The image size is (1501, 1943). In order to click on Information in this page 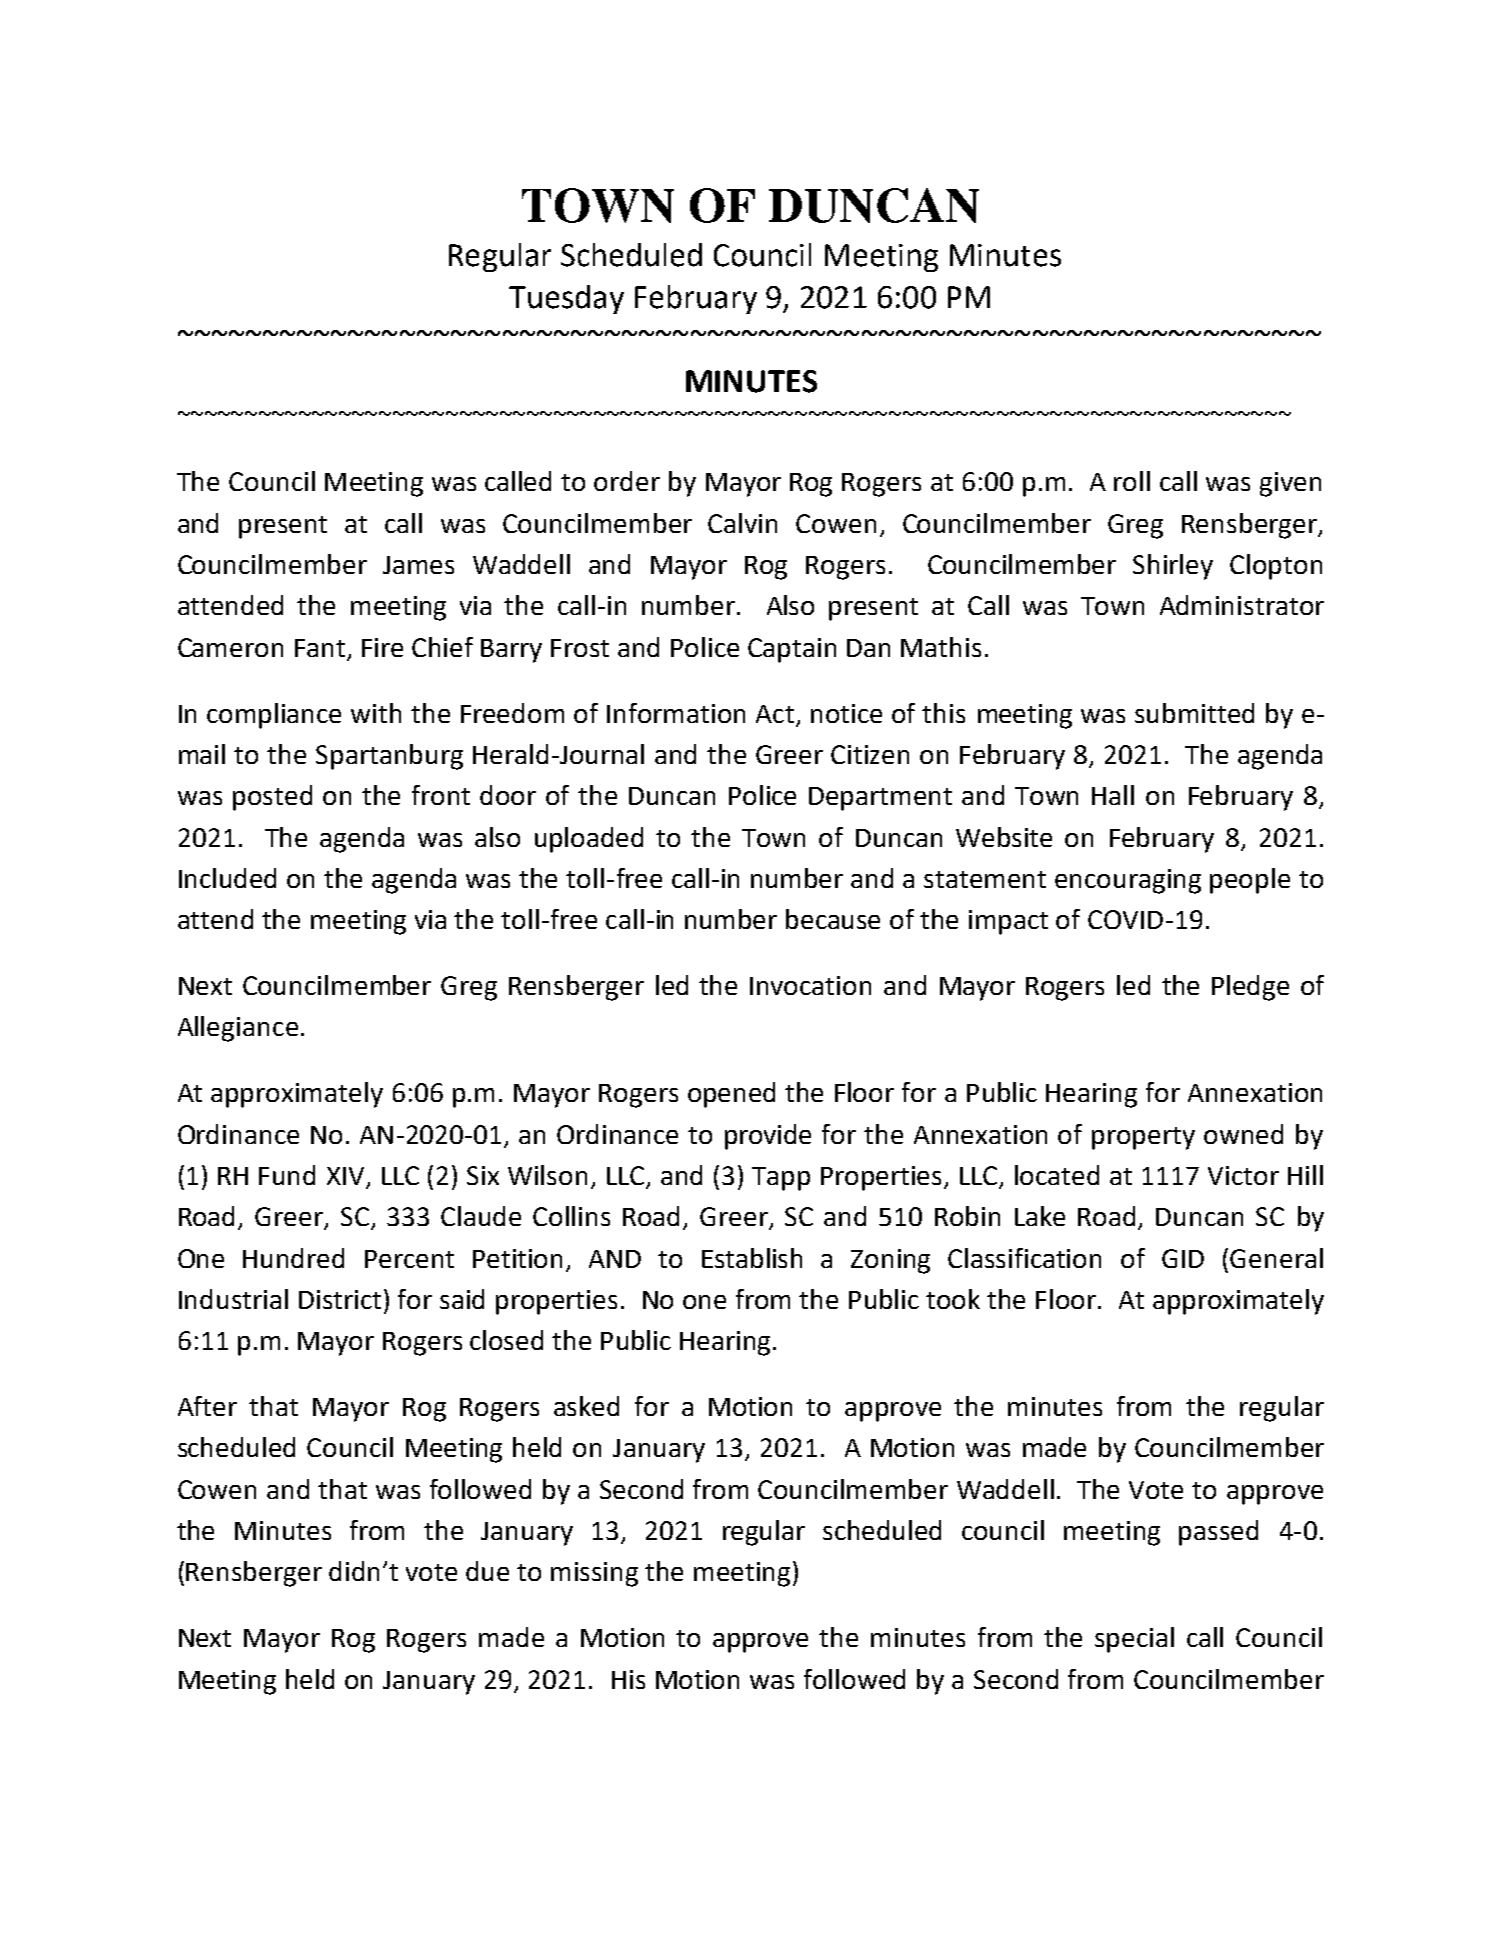, I will do `click(676, 713)`.
